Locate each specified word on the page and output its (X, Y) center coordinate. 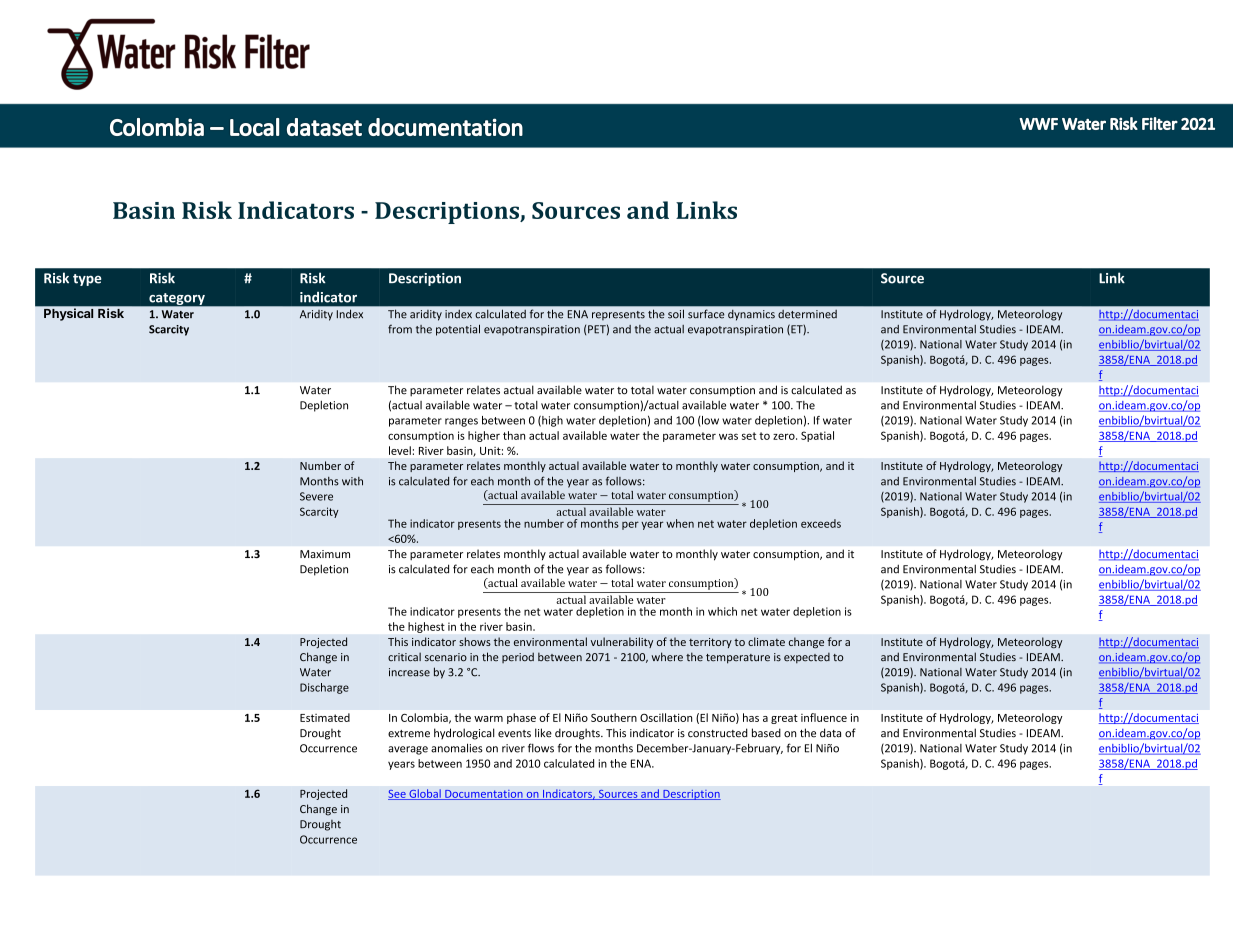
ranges (461, 422)
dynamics (751, 315)
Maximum (325, 554)
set (749, 436)
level (400, 450)
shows (475, 641)
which (722, 611)
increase (409, 672)
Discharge (324, 688)
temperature (738, 659)
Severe (316, 496)
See (398, 795)
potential (458, 330)
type (87, 280)
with (352, 481)
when (680, 523)
